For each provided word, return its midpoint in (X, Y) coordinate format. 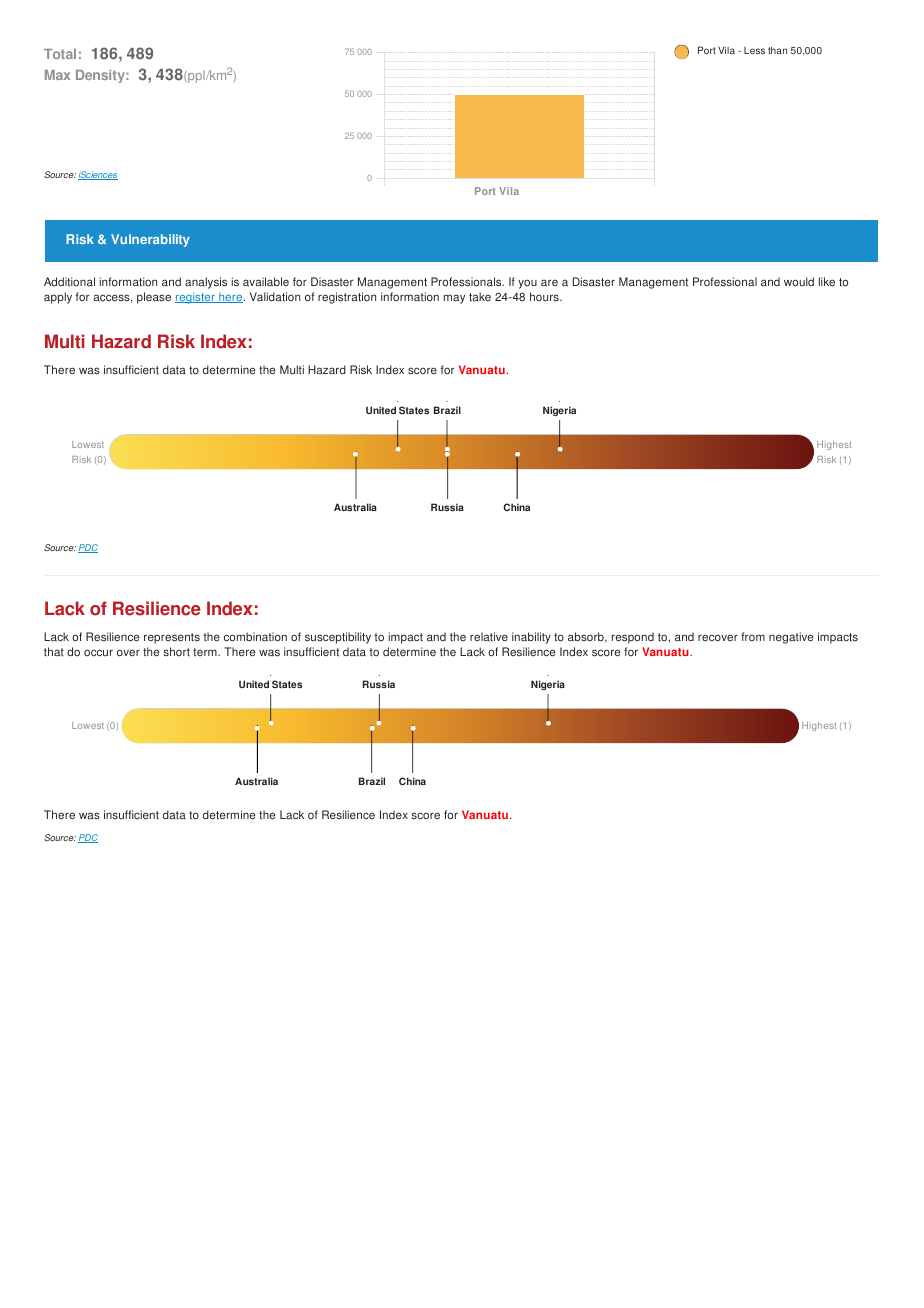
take (480, 297)
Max (57, 75)
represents (172, 638)
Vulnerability (150, 240)
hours (545, 297)
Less (754, 50)
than (777, 50)
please (154, 298)
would (799, 282)
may (454, 299)
